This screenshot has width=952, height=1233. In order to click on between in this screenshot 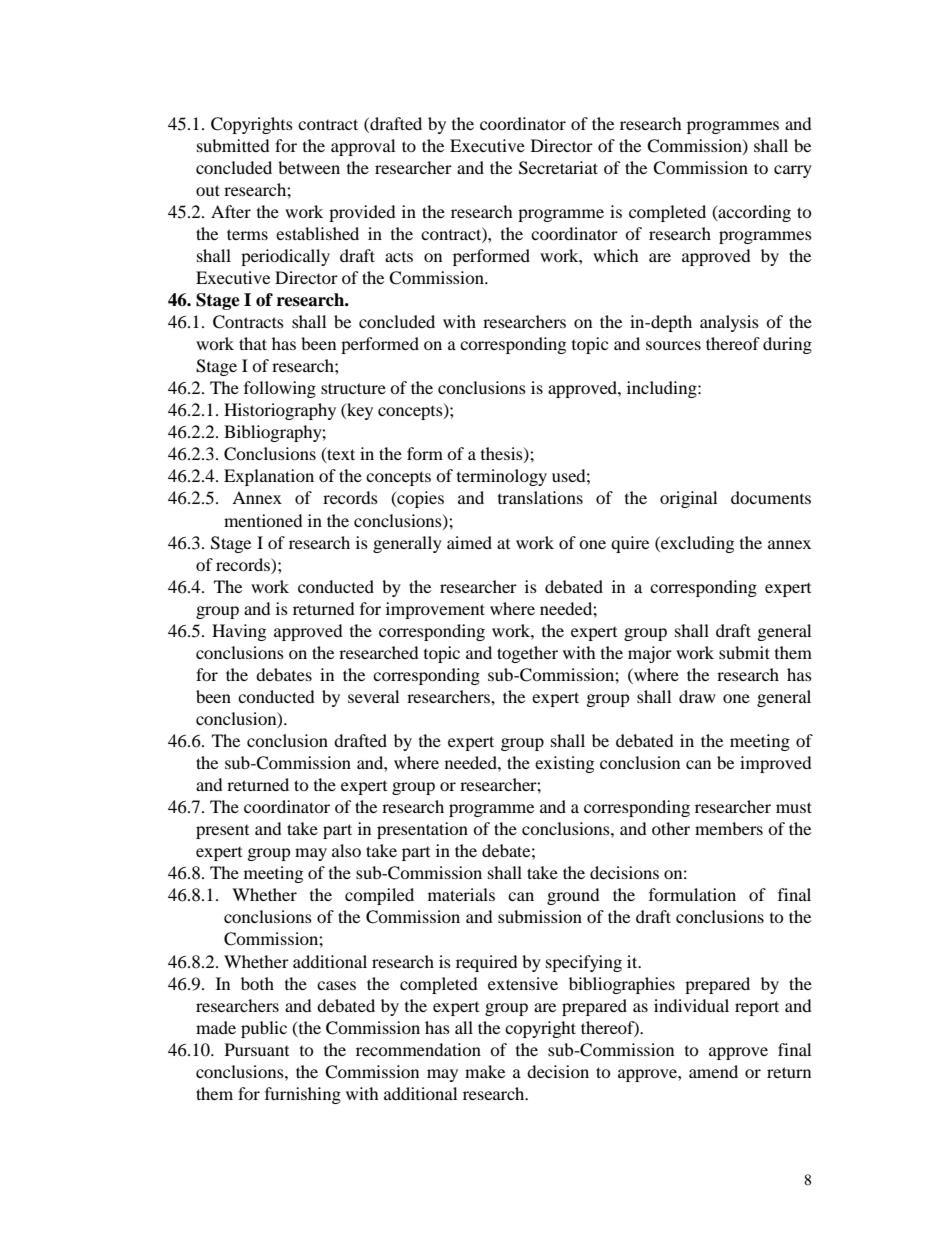, I will do `click(309, 167)`.
